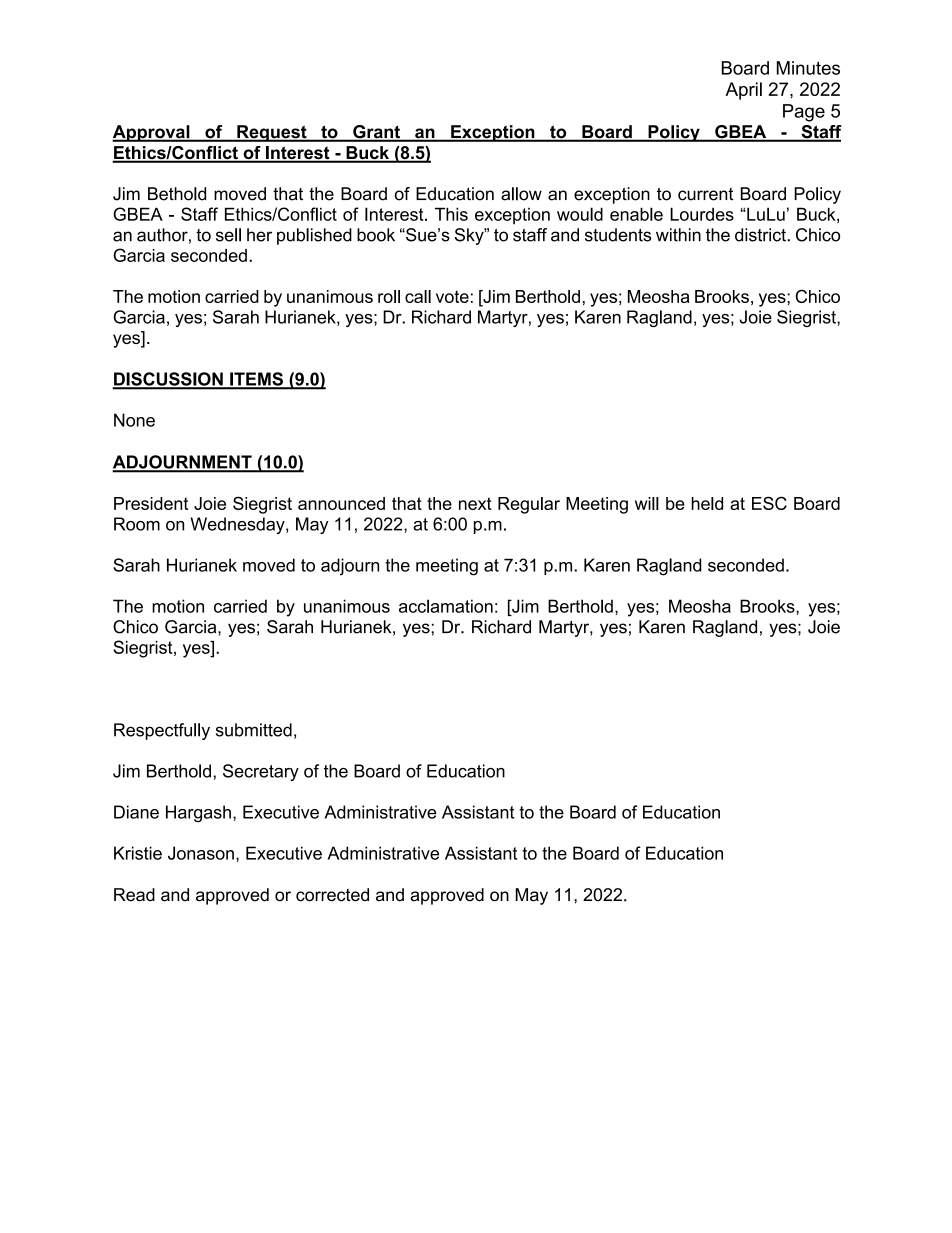 Image resolution: width=952 pixels, height=1233 pixels. Describe the element at coordinates (761, 235) in the screenshot. I see `district` at that location.
